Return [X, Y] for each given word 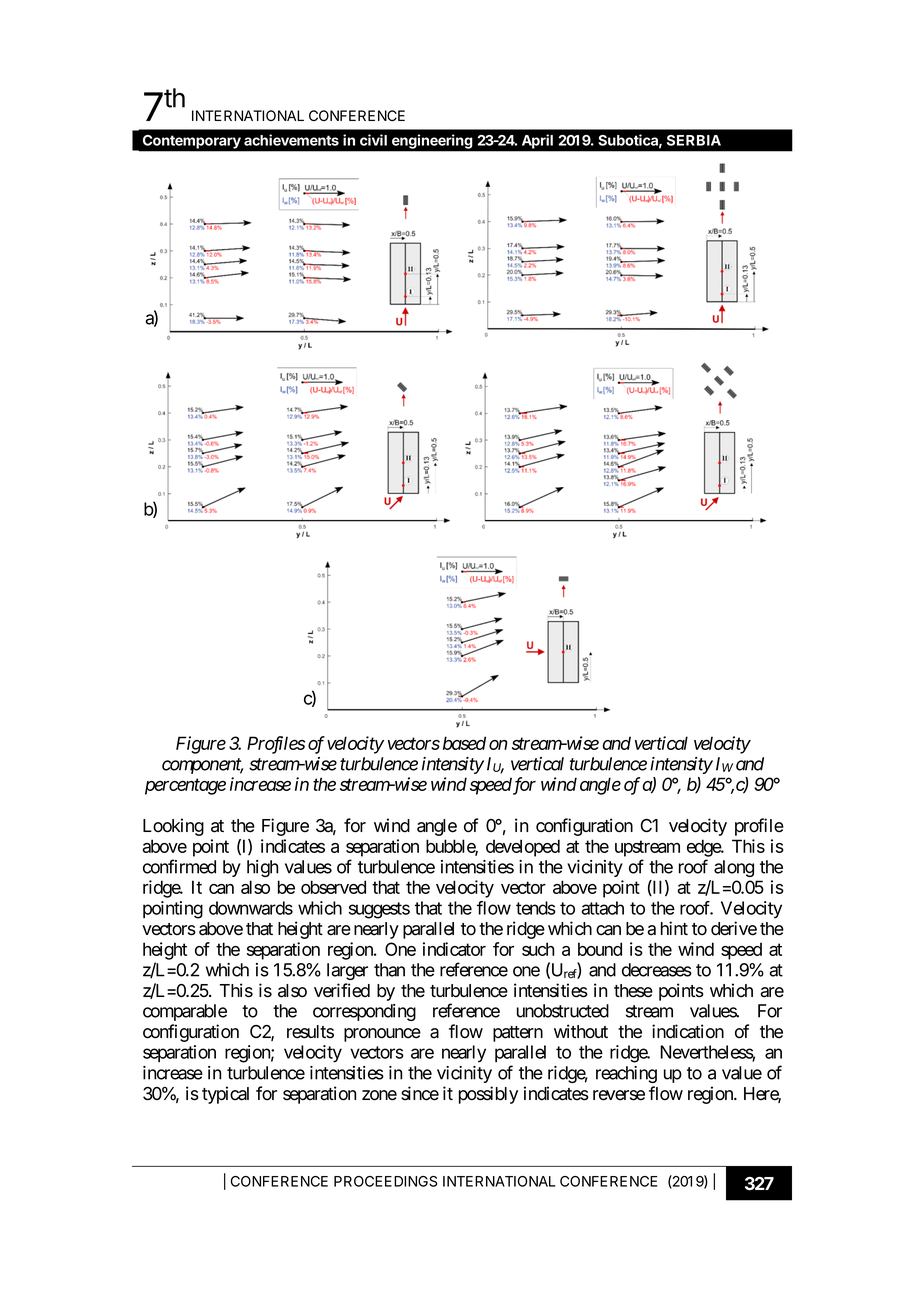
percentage [185, 787]
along [734, 868]
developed [523, 848]
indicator [454, 949]
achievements [291, 140]
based [464, 743]
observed [333, 887]
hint [674, 928]
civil [373, 140]
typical [225, 1095]
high [262, 868]
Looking [173, 827]
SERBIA [694, 140]
